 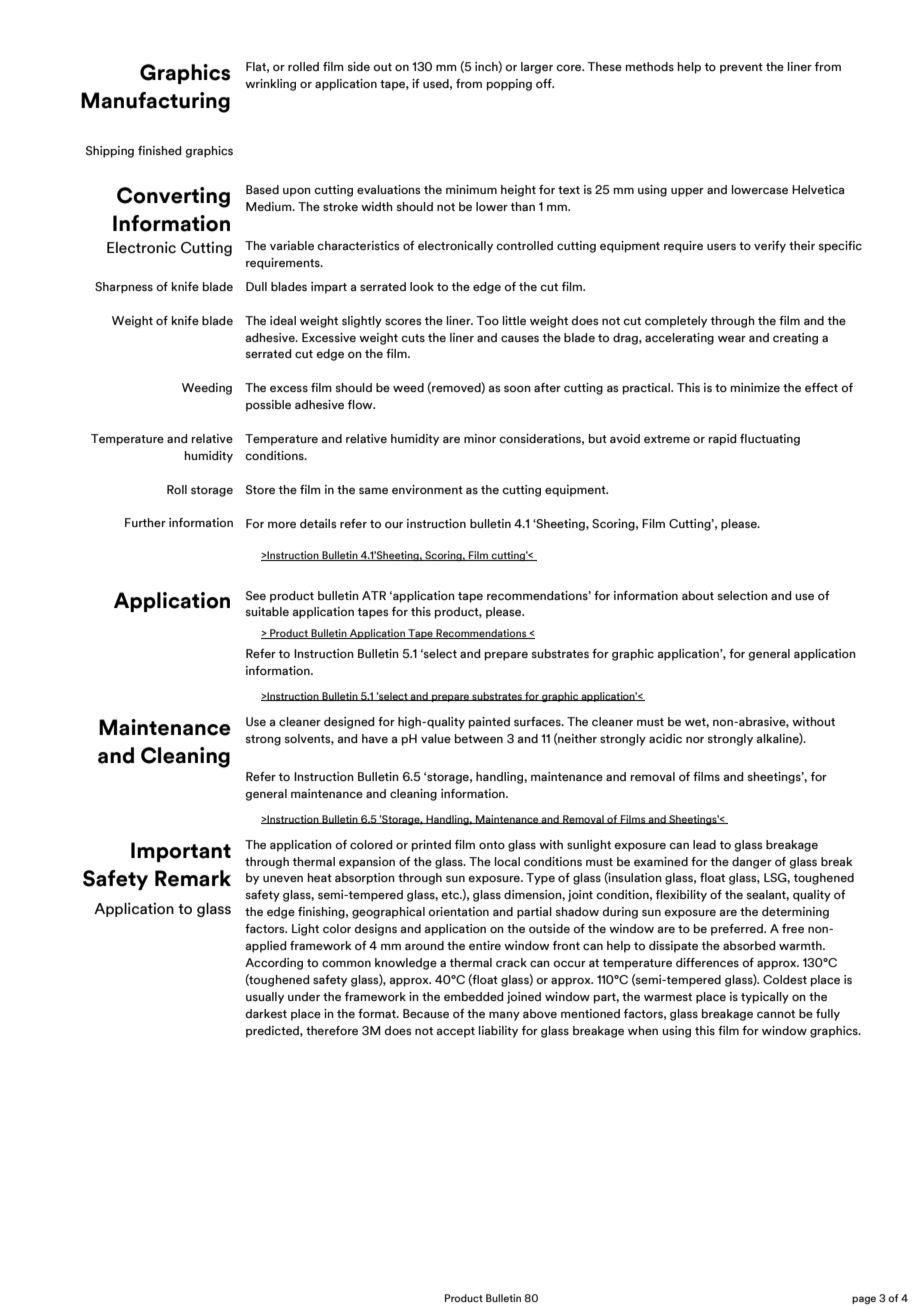 I want to click on soon, so click(x=517, y=388).
